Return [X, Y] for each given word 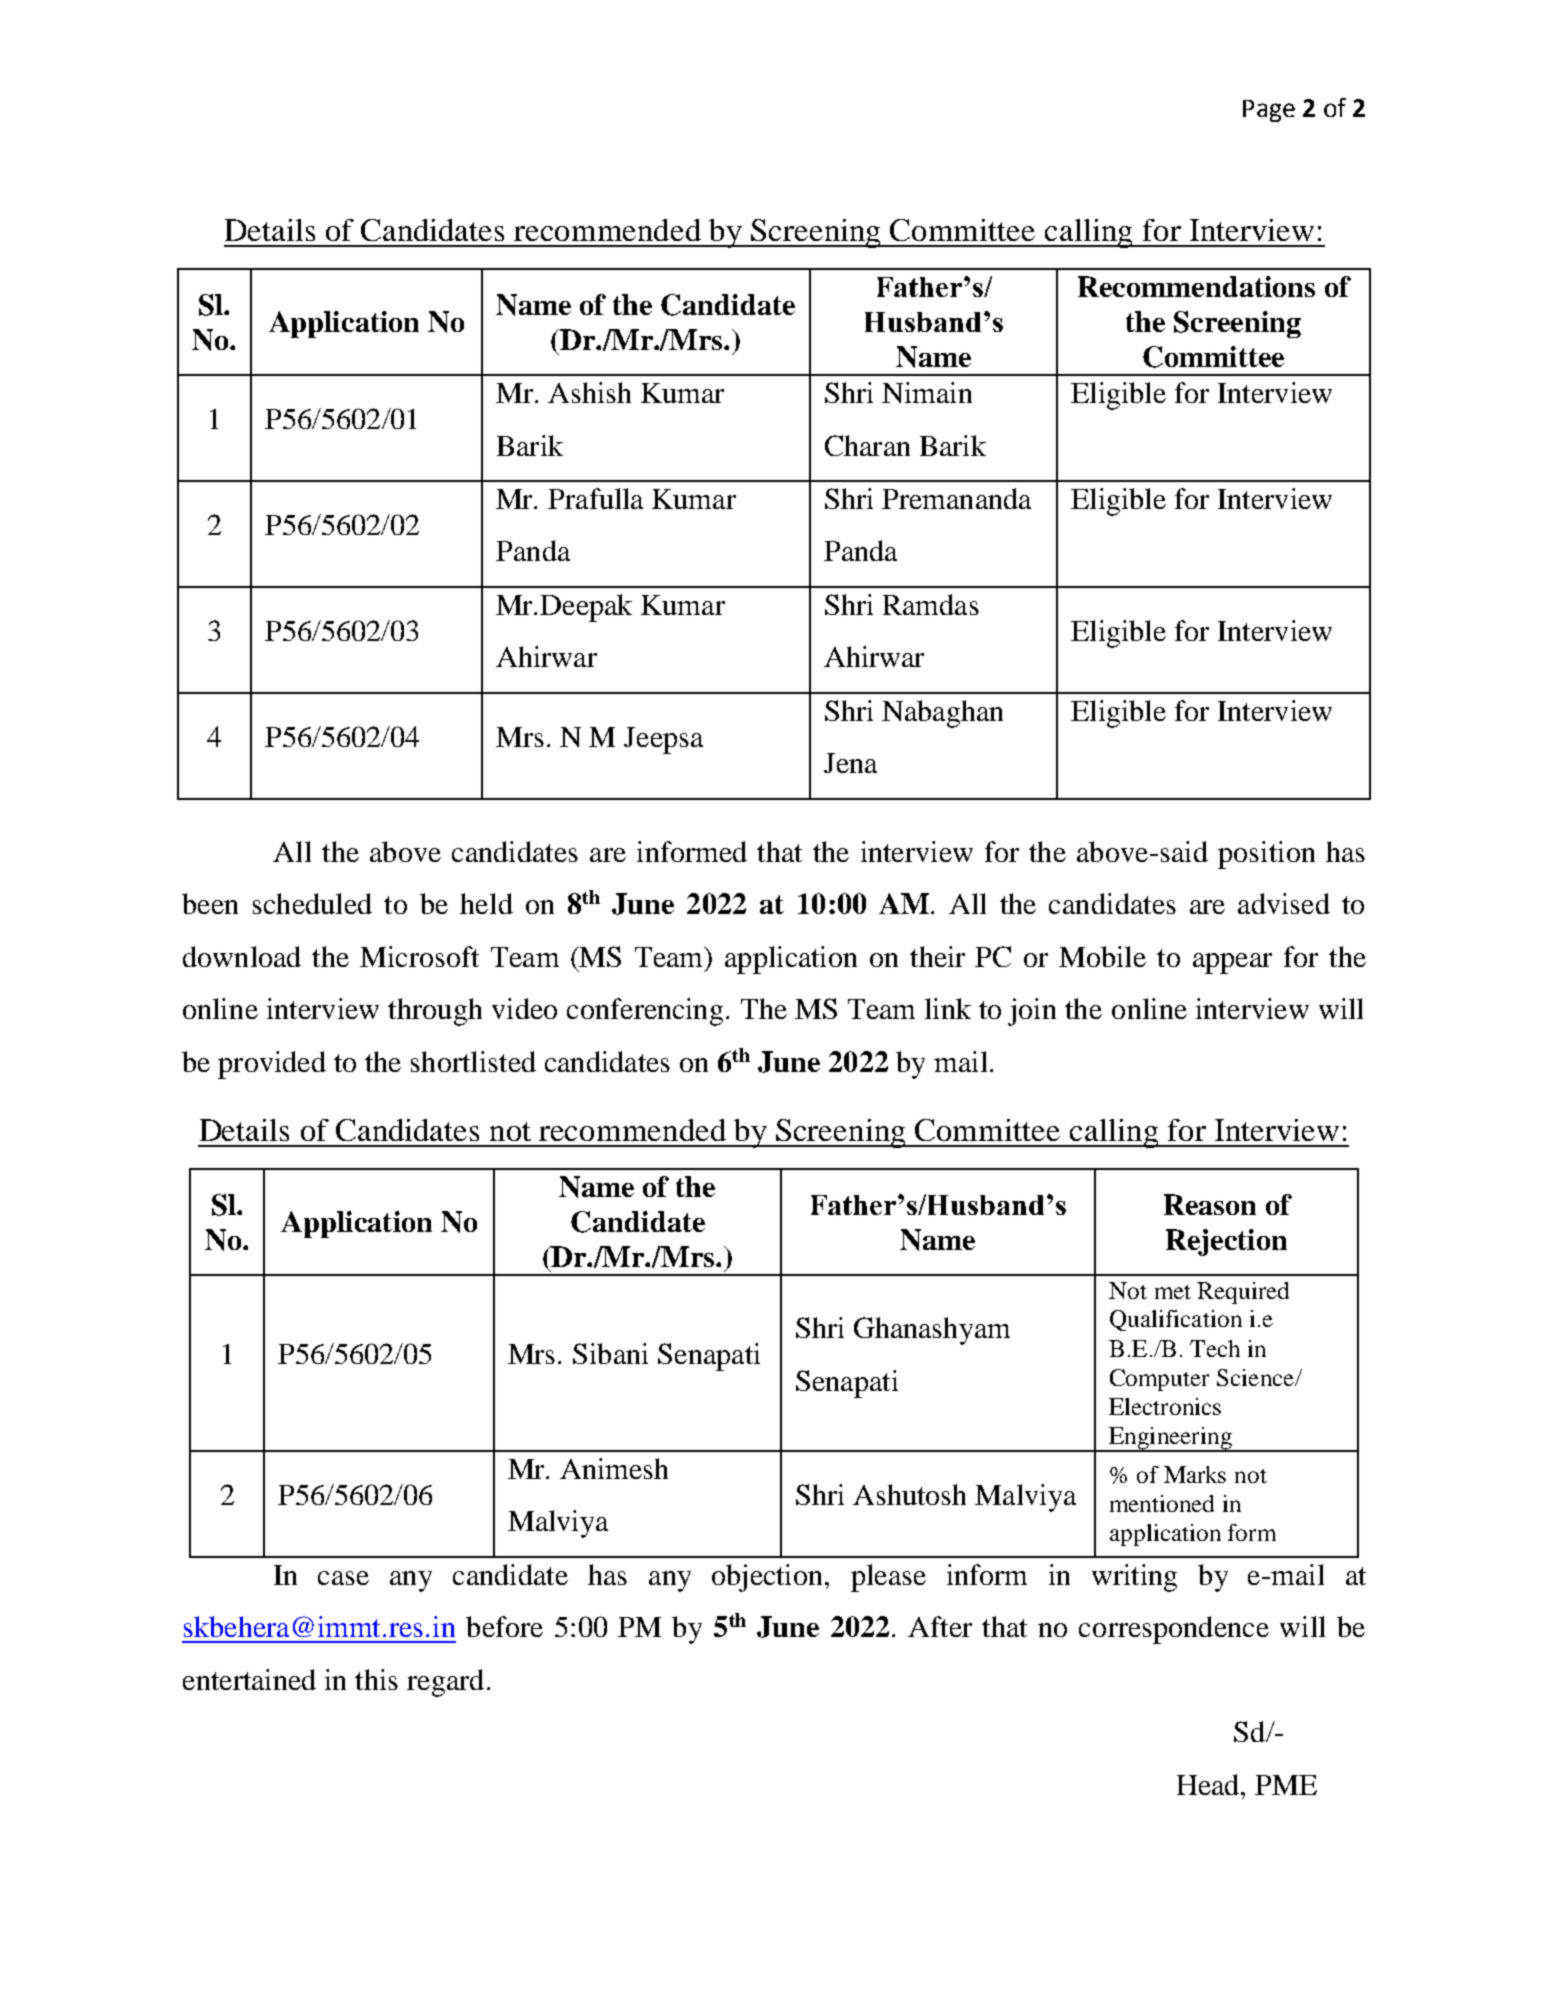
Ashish [589, 392]
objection [769, 1578]
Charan [867, 445]
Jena [850, 763]
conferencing [645, 1012]
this [376, 1679]
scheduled [312, 903]
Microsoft [419, 956]
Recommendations [1196, 286]
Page [1269, 111]
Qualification [1176, 1320]
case [343, 1578]
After [940, 1626]
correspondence [1174, 1630]
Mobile [1102, 956]
